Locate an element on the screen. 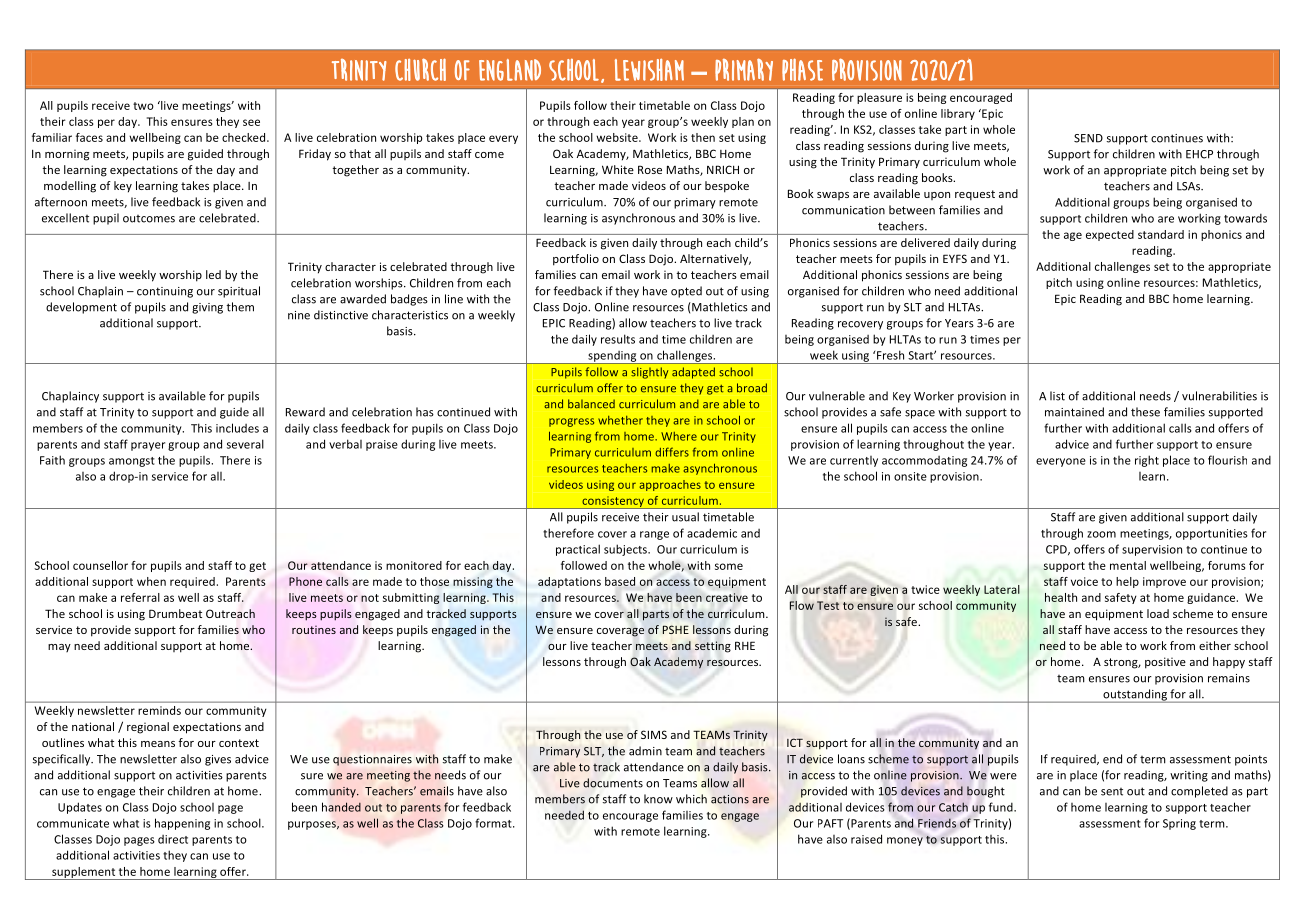 This screenshot has width=1308, height=924. direct is located at coordinates (173, 839).
